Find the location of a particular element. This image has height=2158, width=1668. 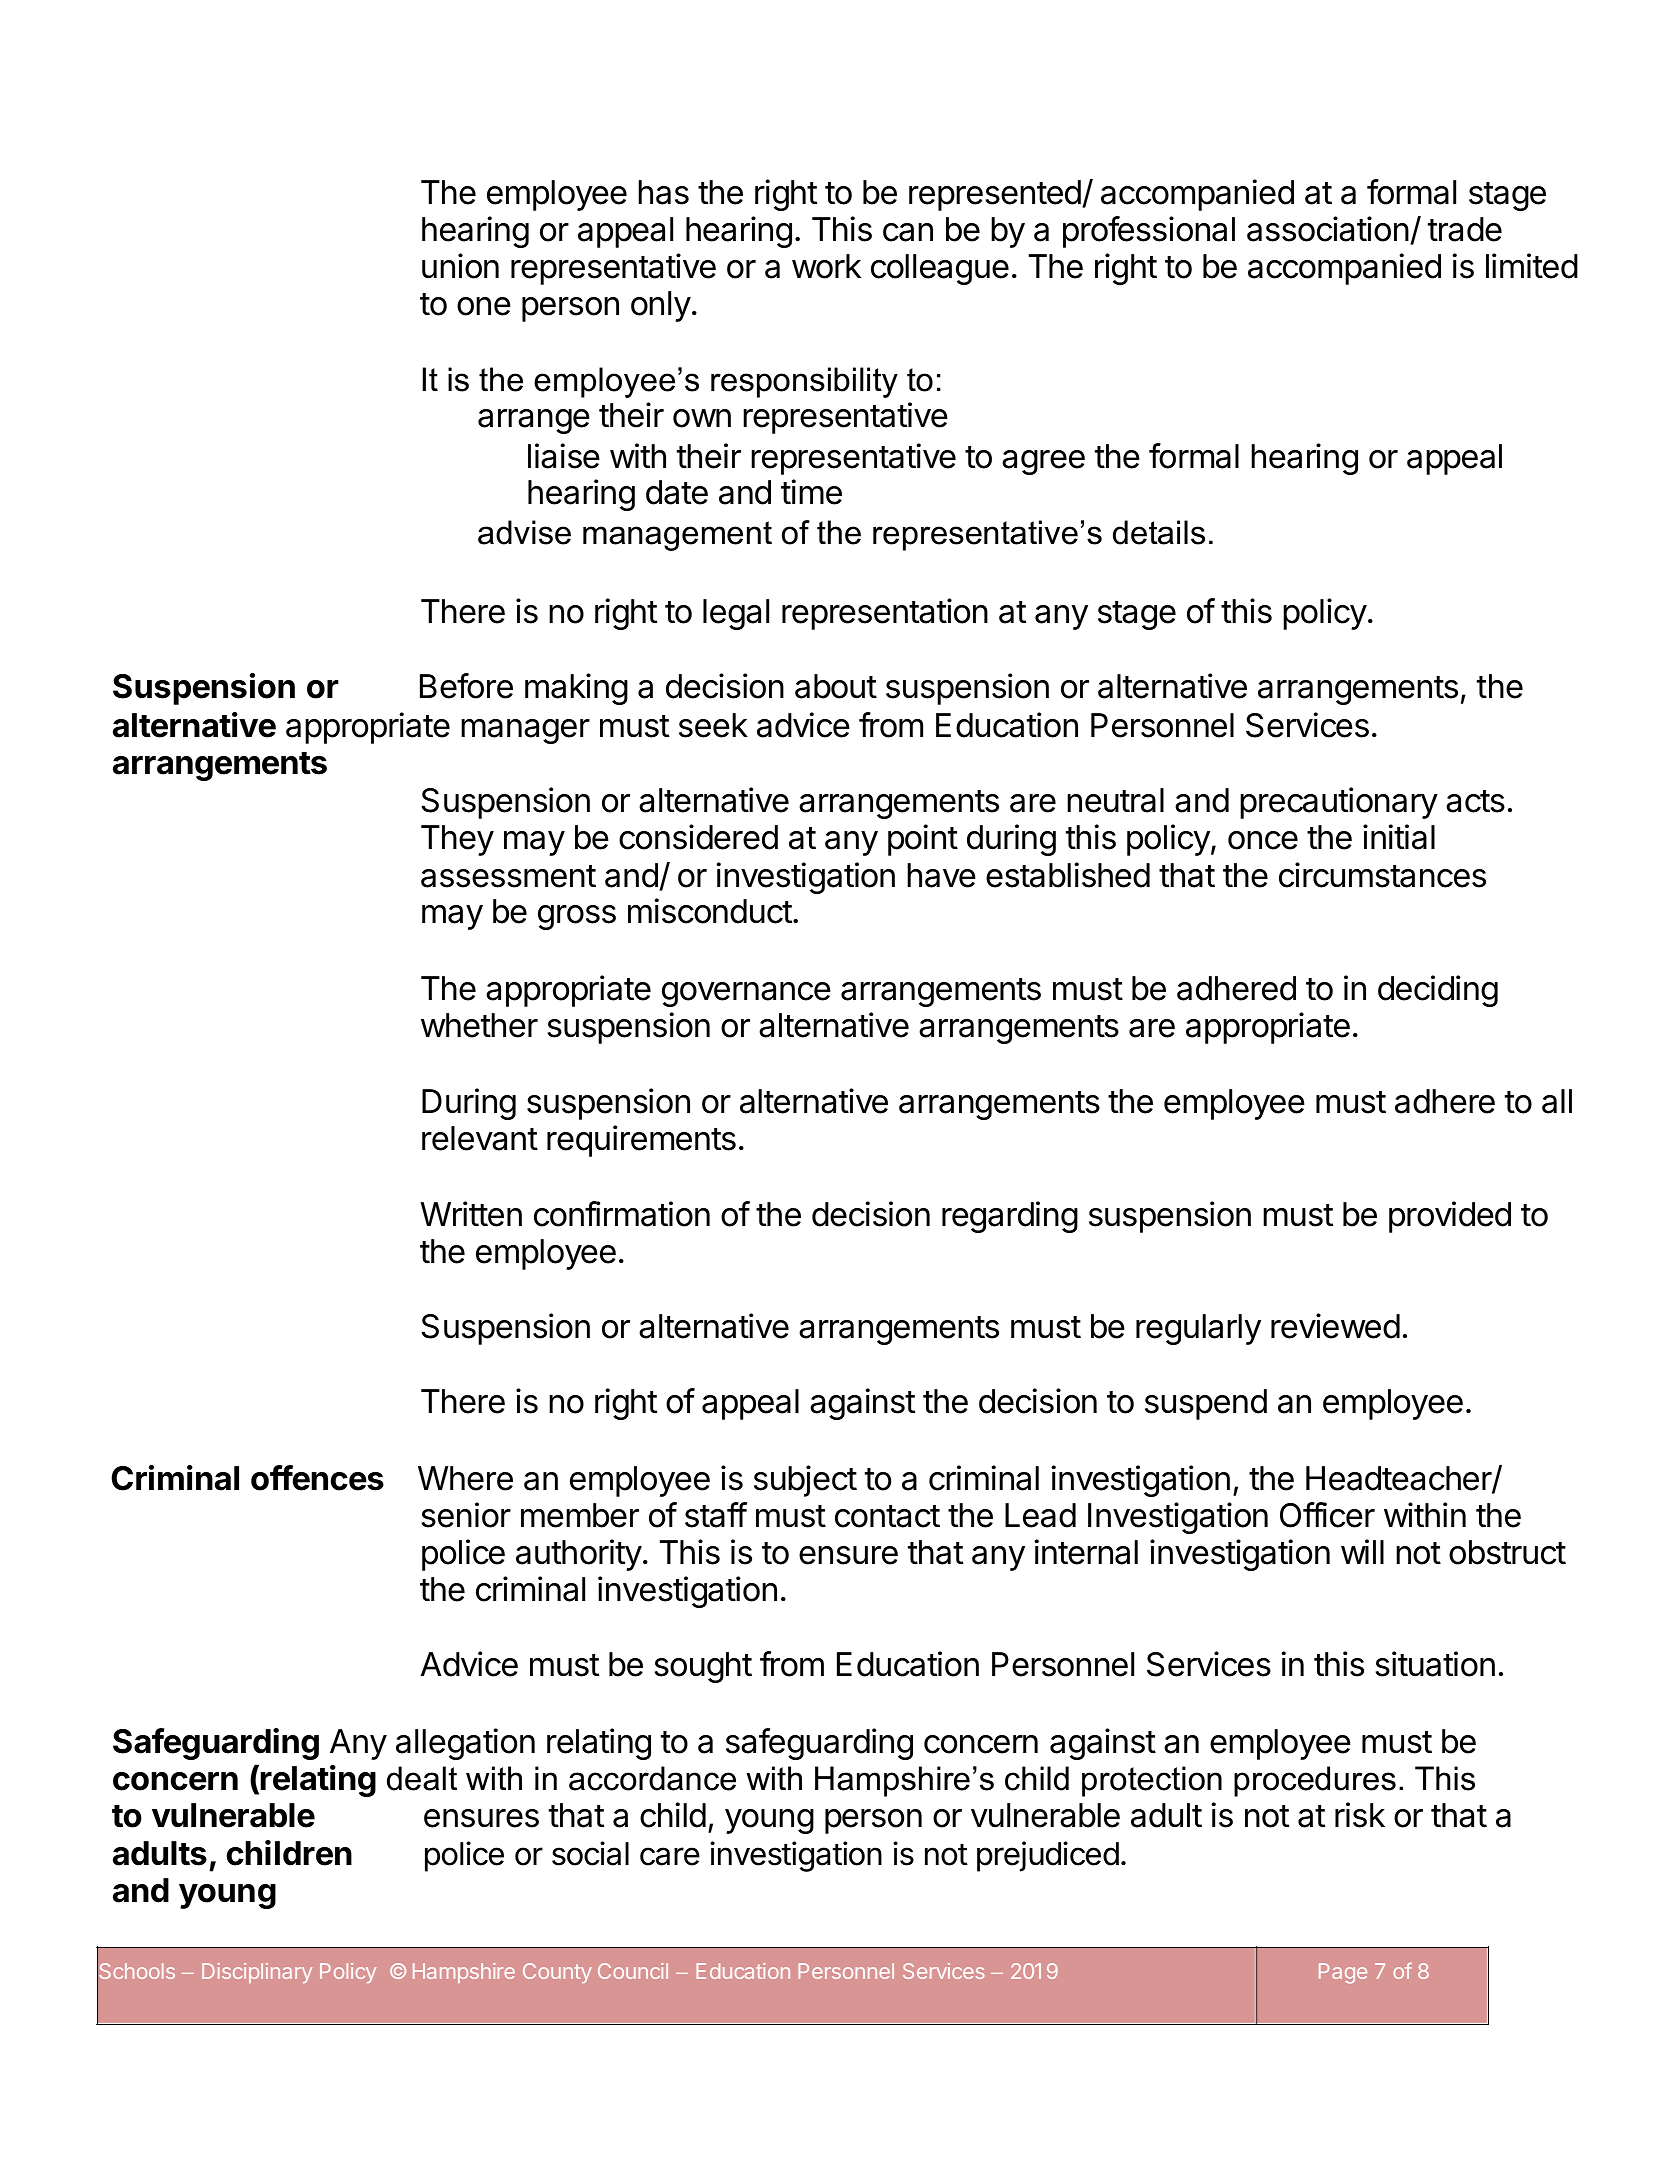

precautionary is located at coordinates (1339, 803).
